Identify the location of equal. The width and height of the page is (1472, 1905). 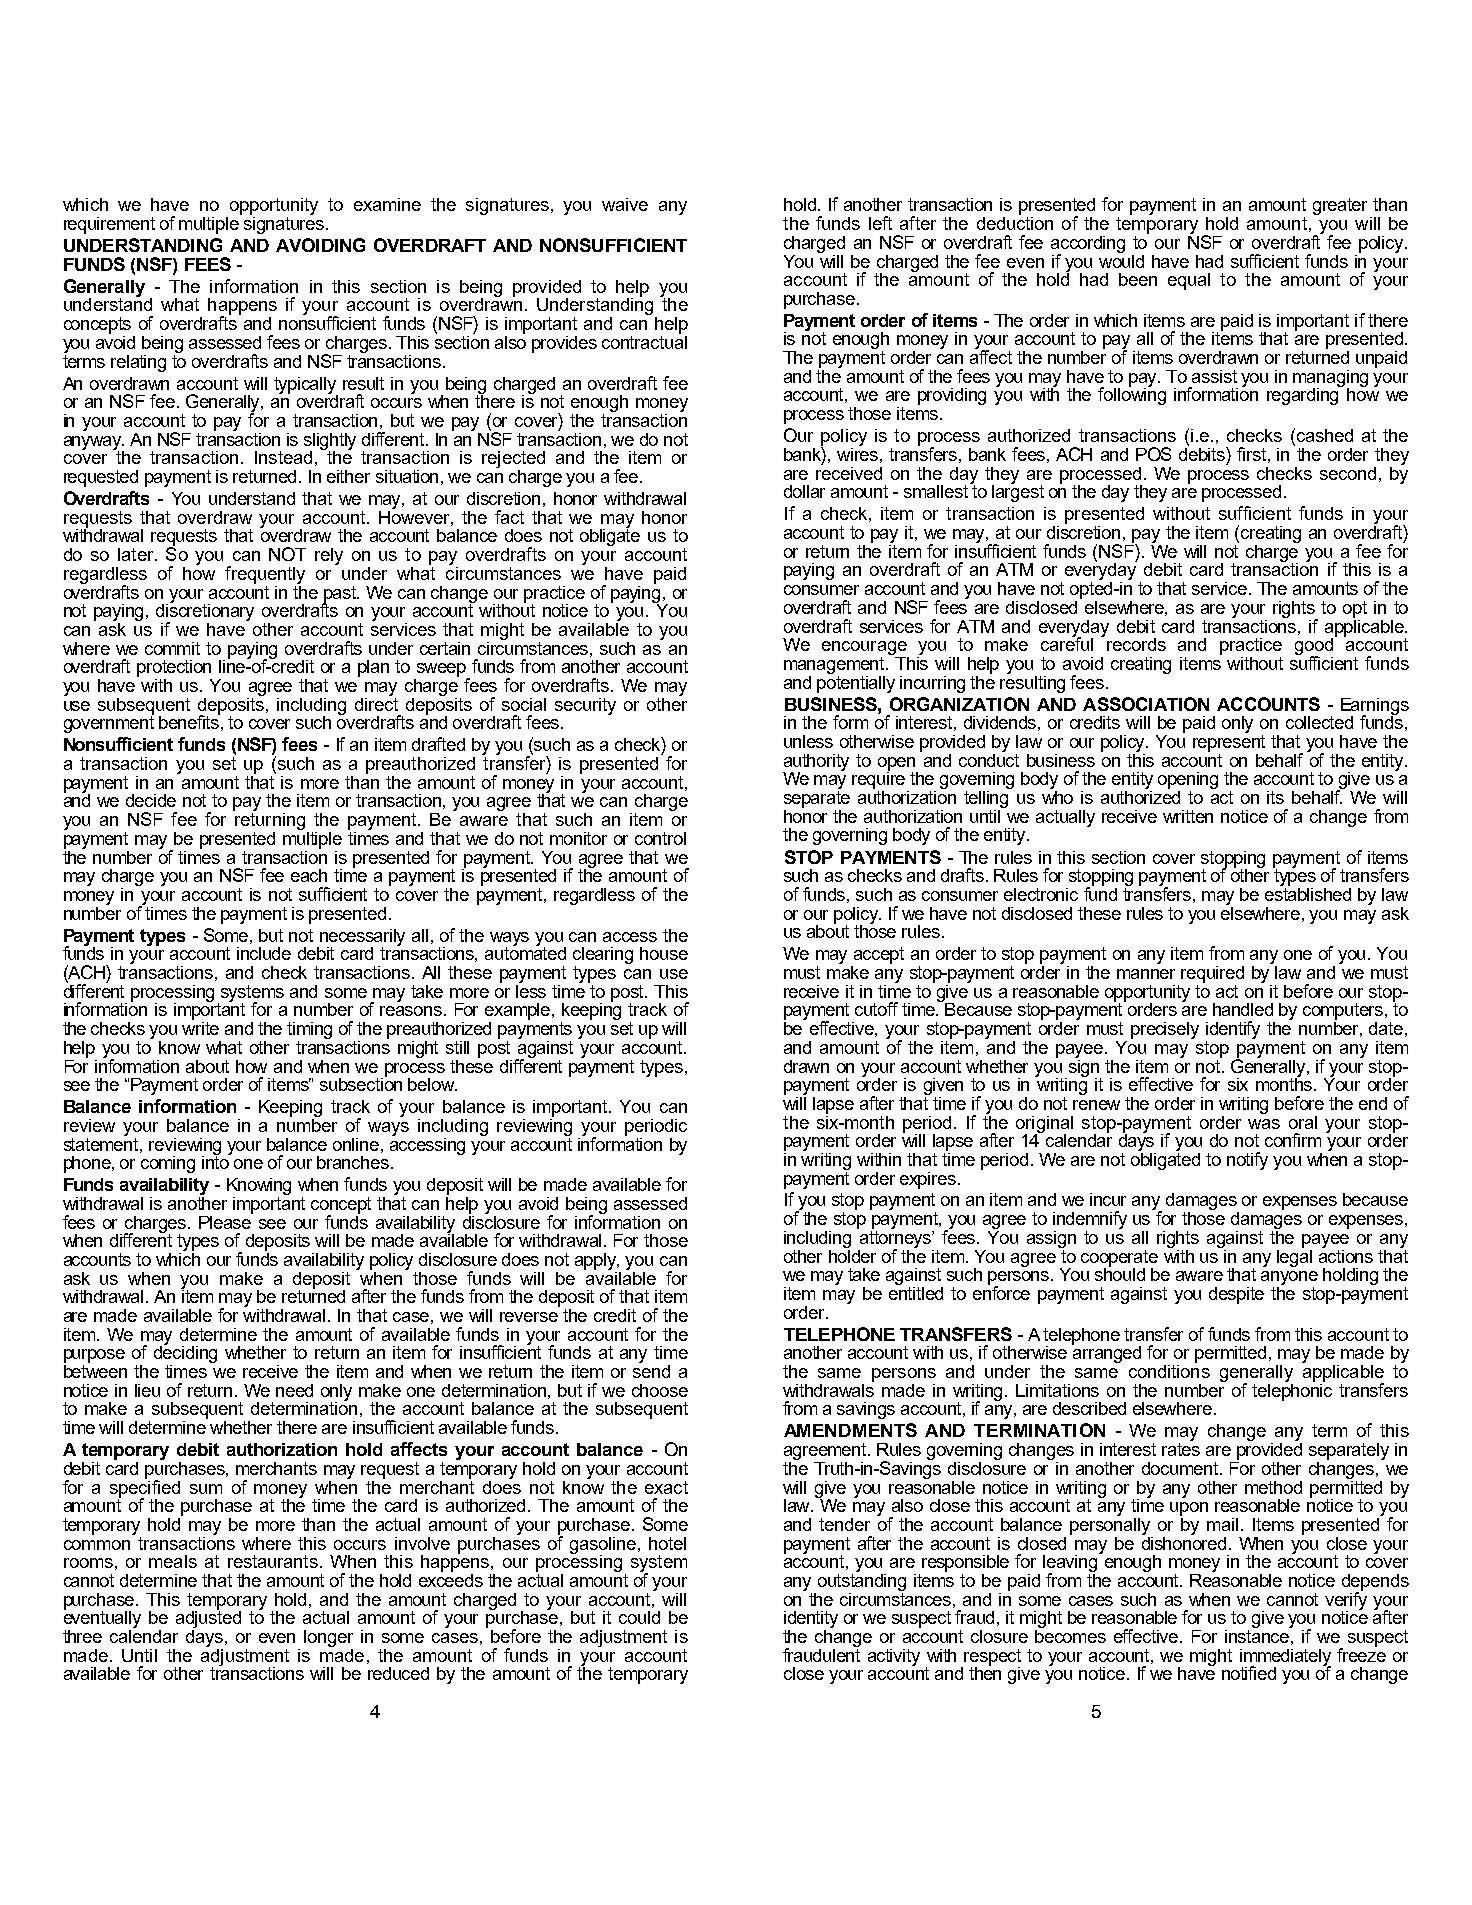
(1189, 281).
